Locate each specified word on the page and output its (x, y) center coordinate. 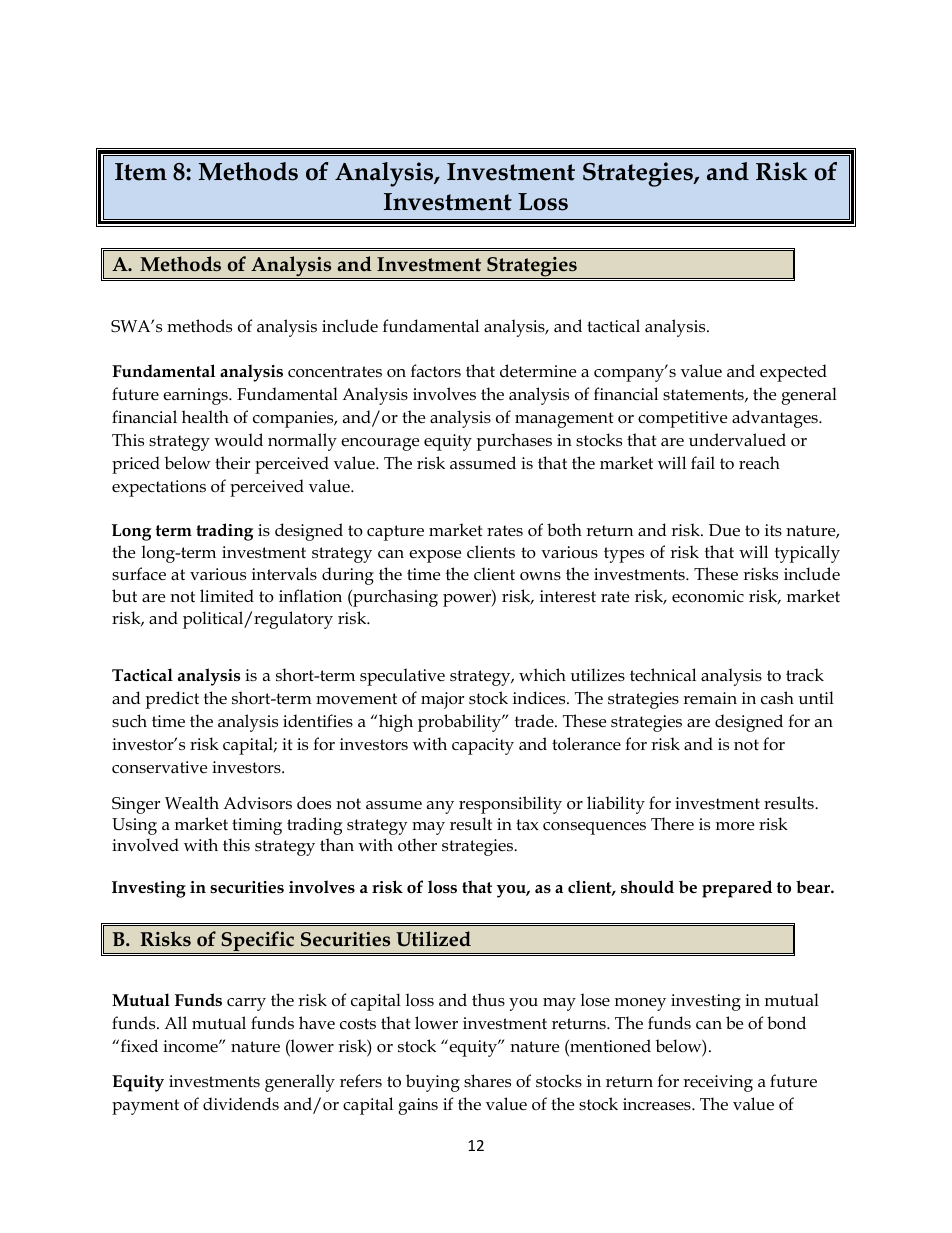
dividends (241, 1104)
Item (141, 172)
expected (793, 373)
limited (227, 596)
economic (708, 596)
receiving (718, 1083)
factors (436, 370)
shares (487, 1081)
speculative (402, 677)
